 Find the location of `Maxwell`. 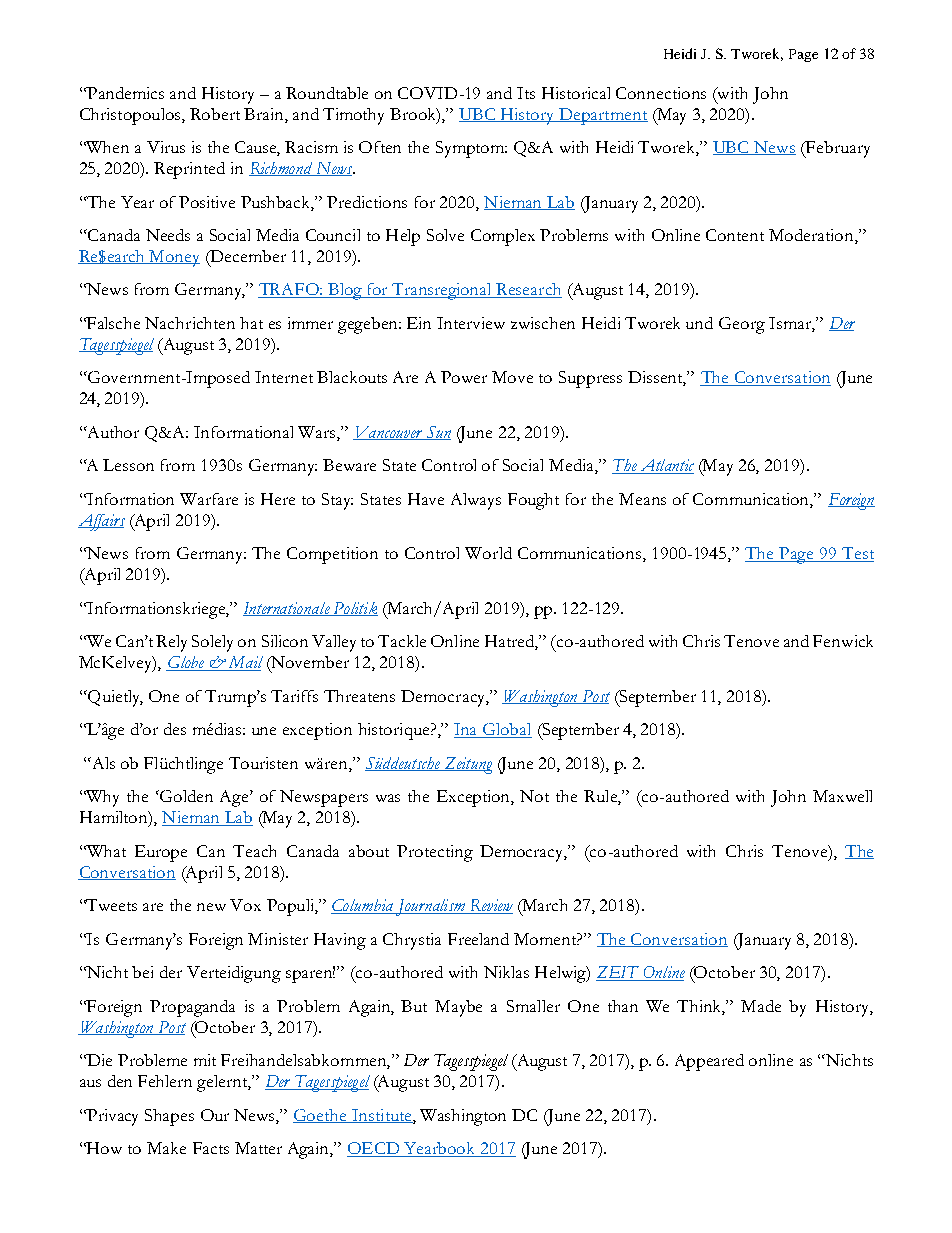

Maxwell is located at coordinates (842, 796).
